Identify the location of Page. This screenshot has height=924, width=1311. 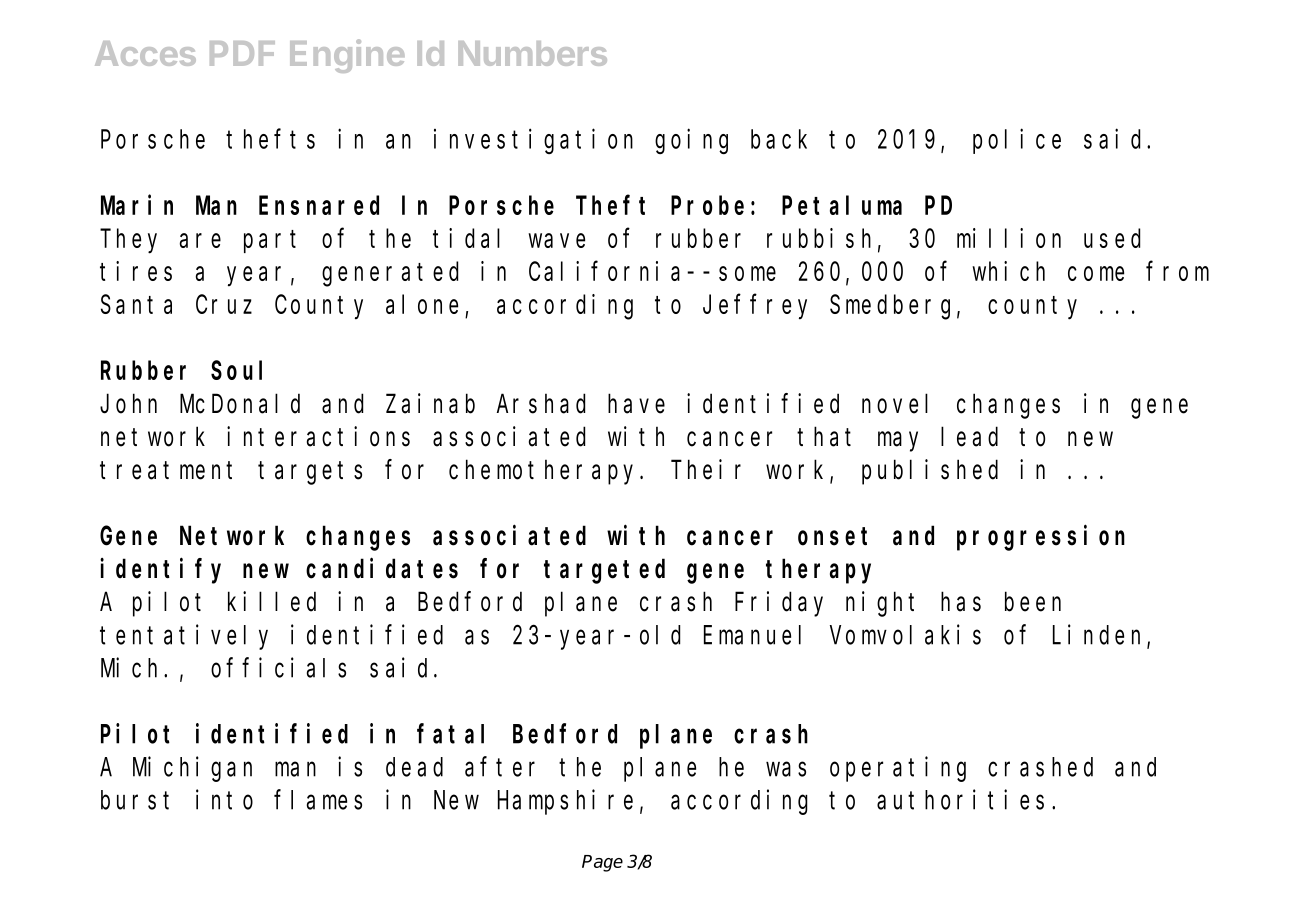
(602, 863).
